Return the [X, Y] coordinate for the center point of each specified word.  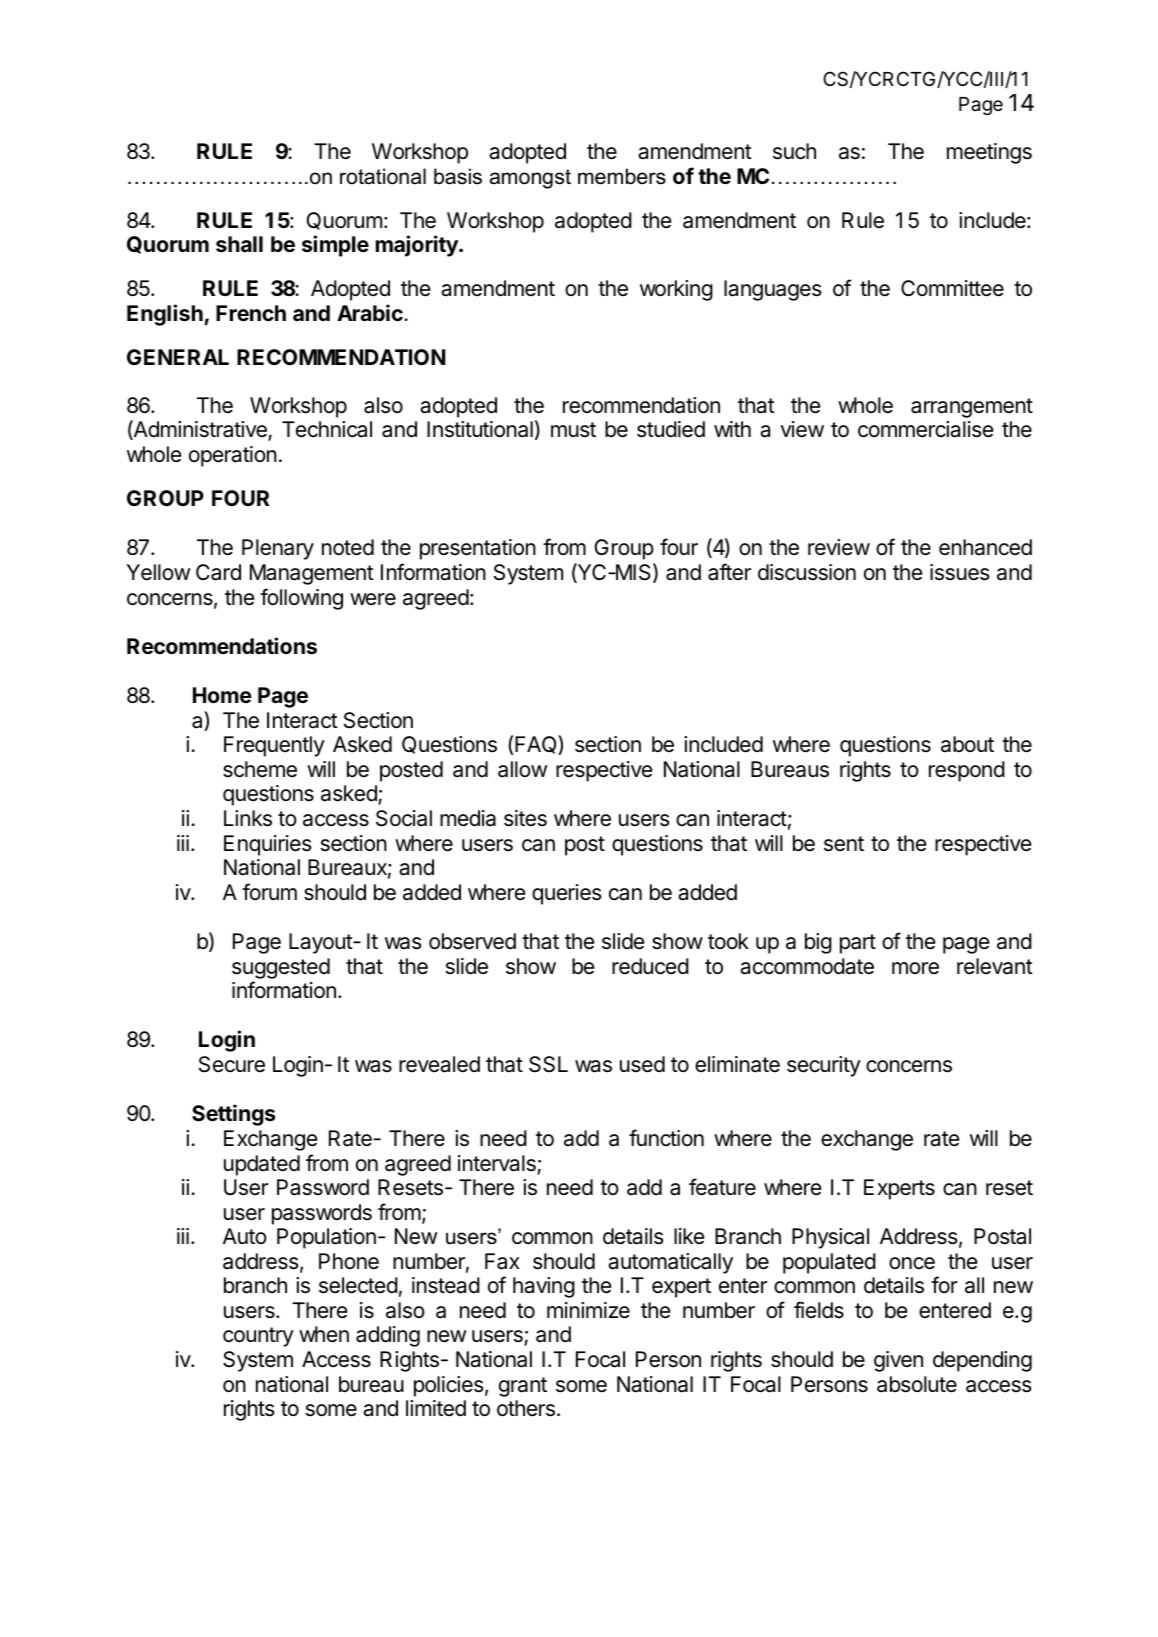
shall [239, 244]
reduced [650, 966]
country [258, 1337]
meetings [989, 153]
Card [218, 572]
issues [960, 572]
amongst [530, 179]
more [915, 968]
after [729, 572]
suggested [281, 968]
